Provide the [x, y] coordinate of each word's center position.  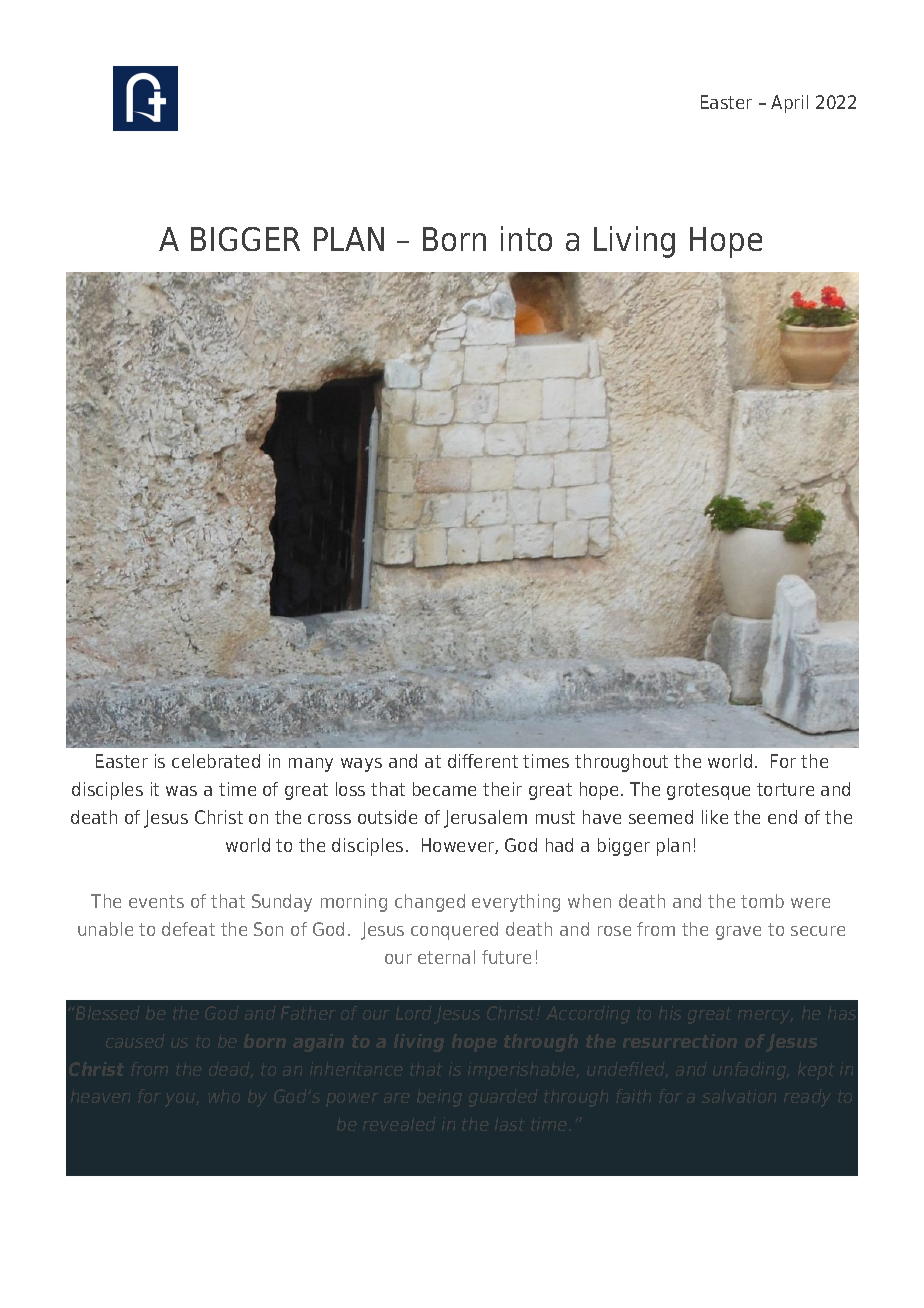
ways [361, 765]
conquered [454, 931]
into [526, 238]
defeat [188, 929]
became [444, 789]
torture [785, 789]
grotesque [708, 791]
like [715, 817]
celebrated [216, 761]
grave [738, 933]
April [789, 104]
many [311, 765]
